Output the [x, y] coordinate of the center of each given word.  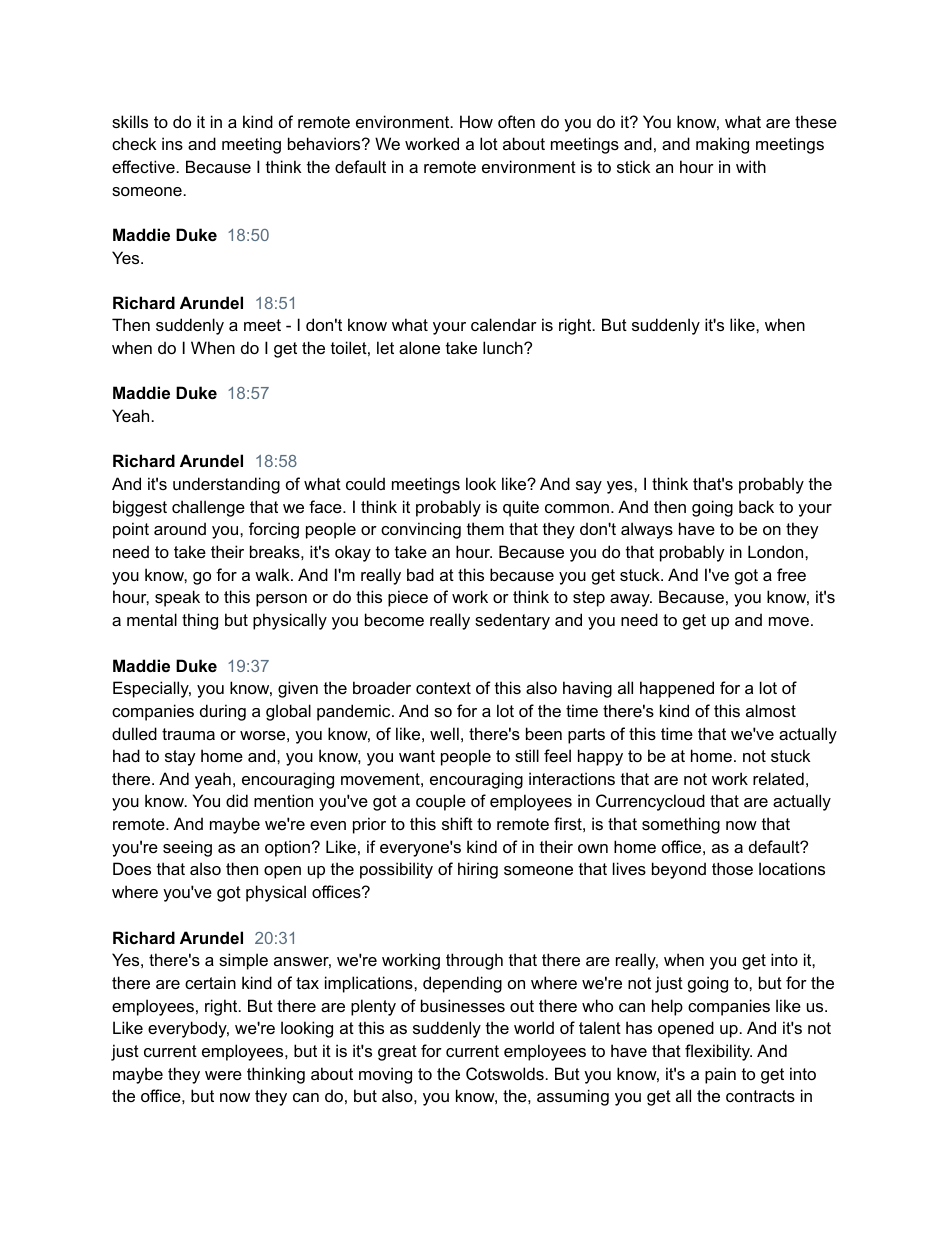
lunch [504, 347]
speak [177, 598]
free [791, 574]
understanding [226, 485]
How [476, 121]
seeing [187, 848]
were [223, 1075]
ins [172, 143]
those [732, 868]
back [756, 506]
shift [457, 823]
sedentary [512, 621]
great [397, 1053]
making [722, 145]
